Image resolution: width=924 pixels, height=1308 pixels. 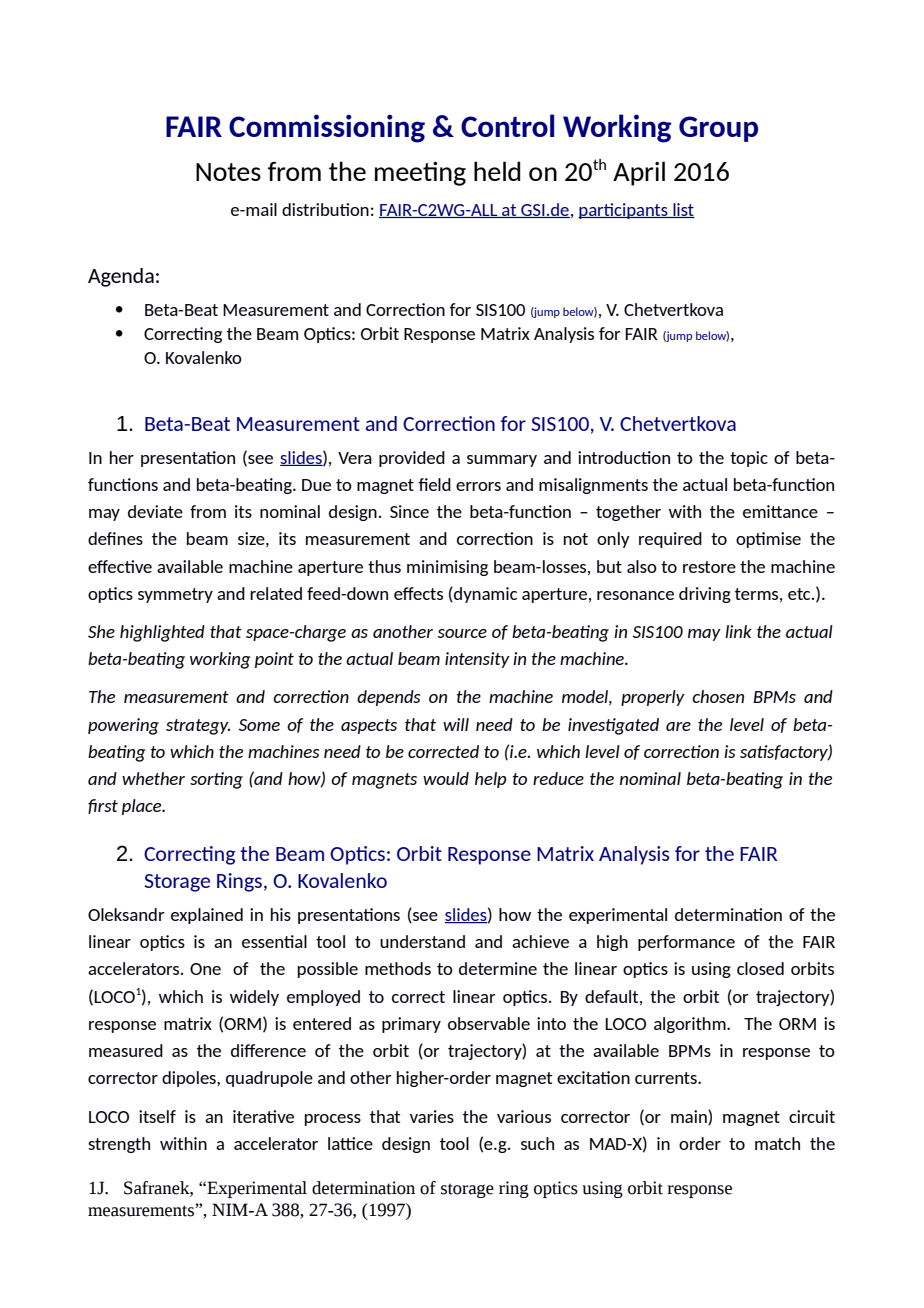 I want to click on explained, so click(x=207, y=916).
